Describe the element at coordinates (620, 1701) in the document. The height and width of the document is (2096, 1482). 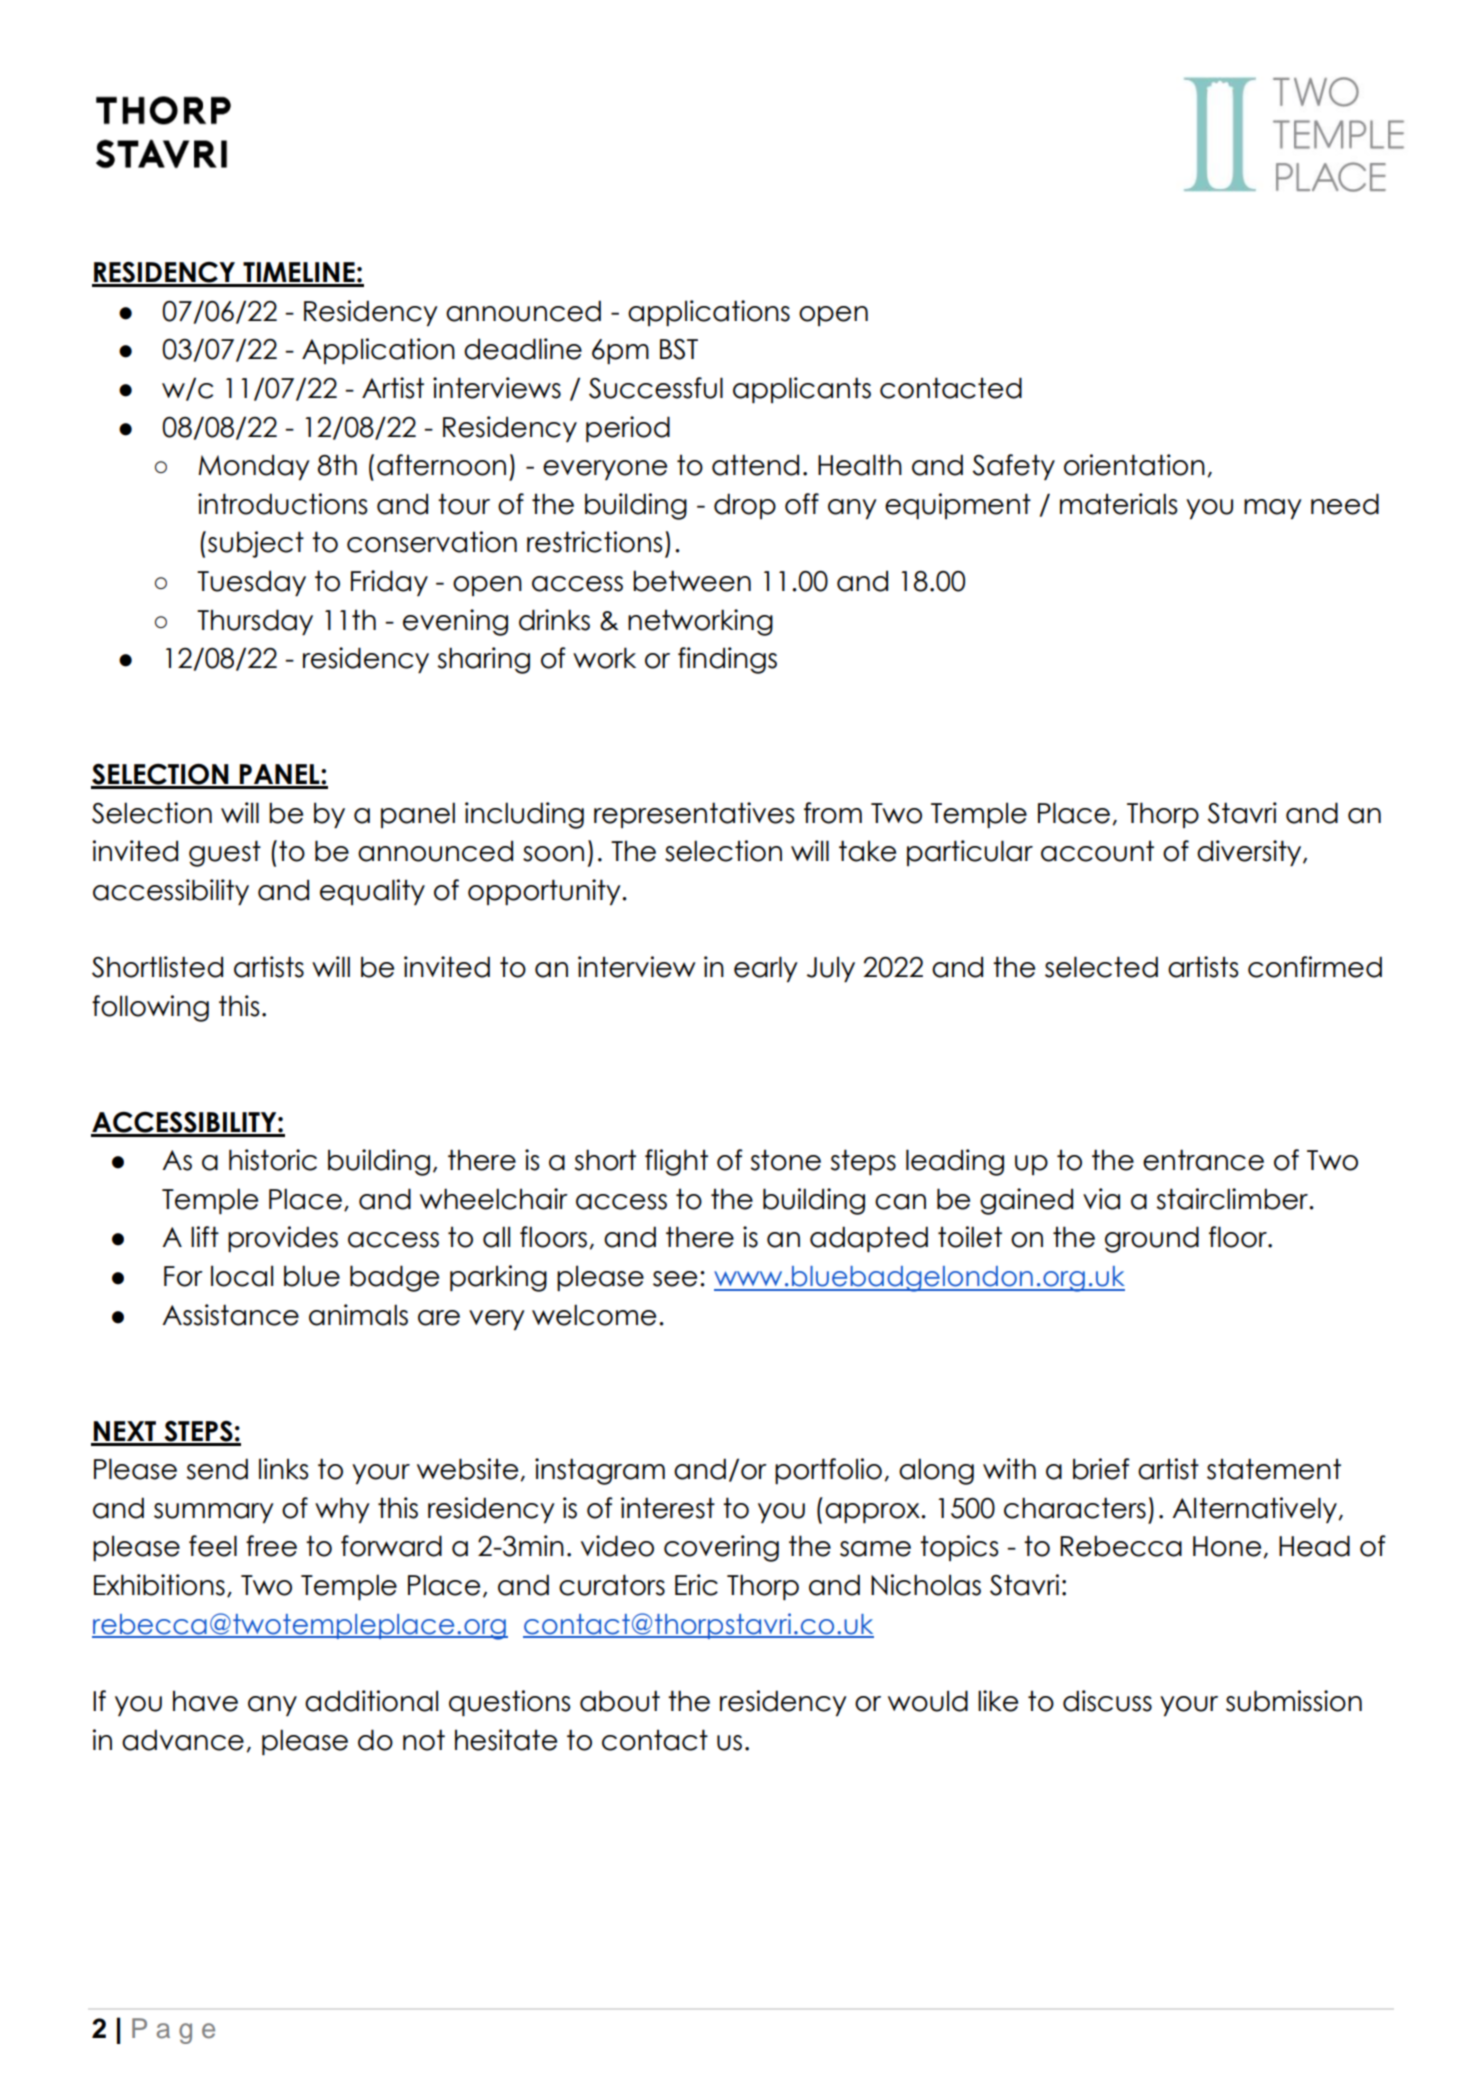
I see `about` at that location.
